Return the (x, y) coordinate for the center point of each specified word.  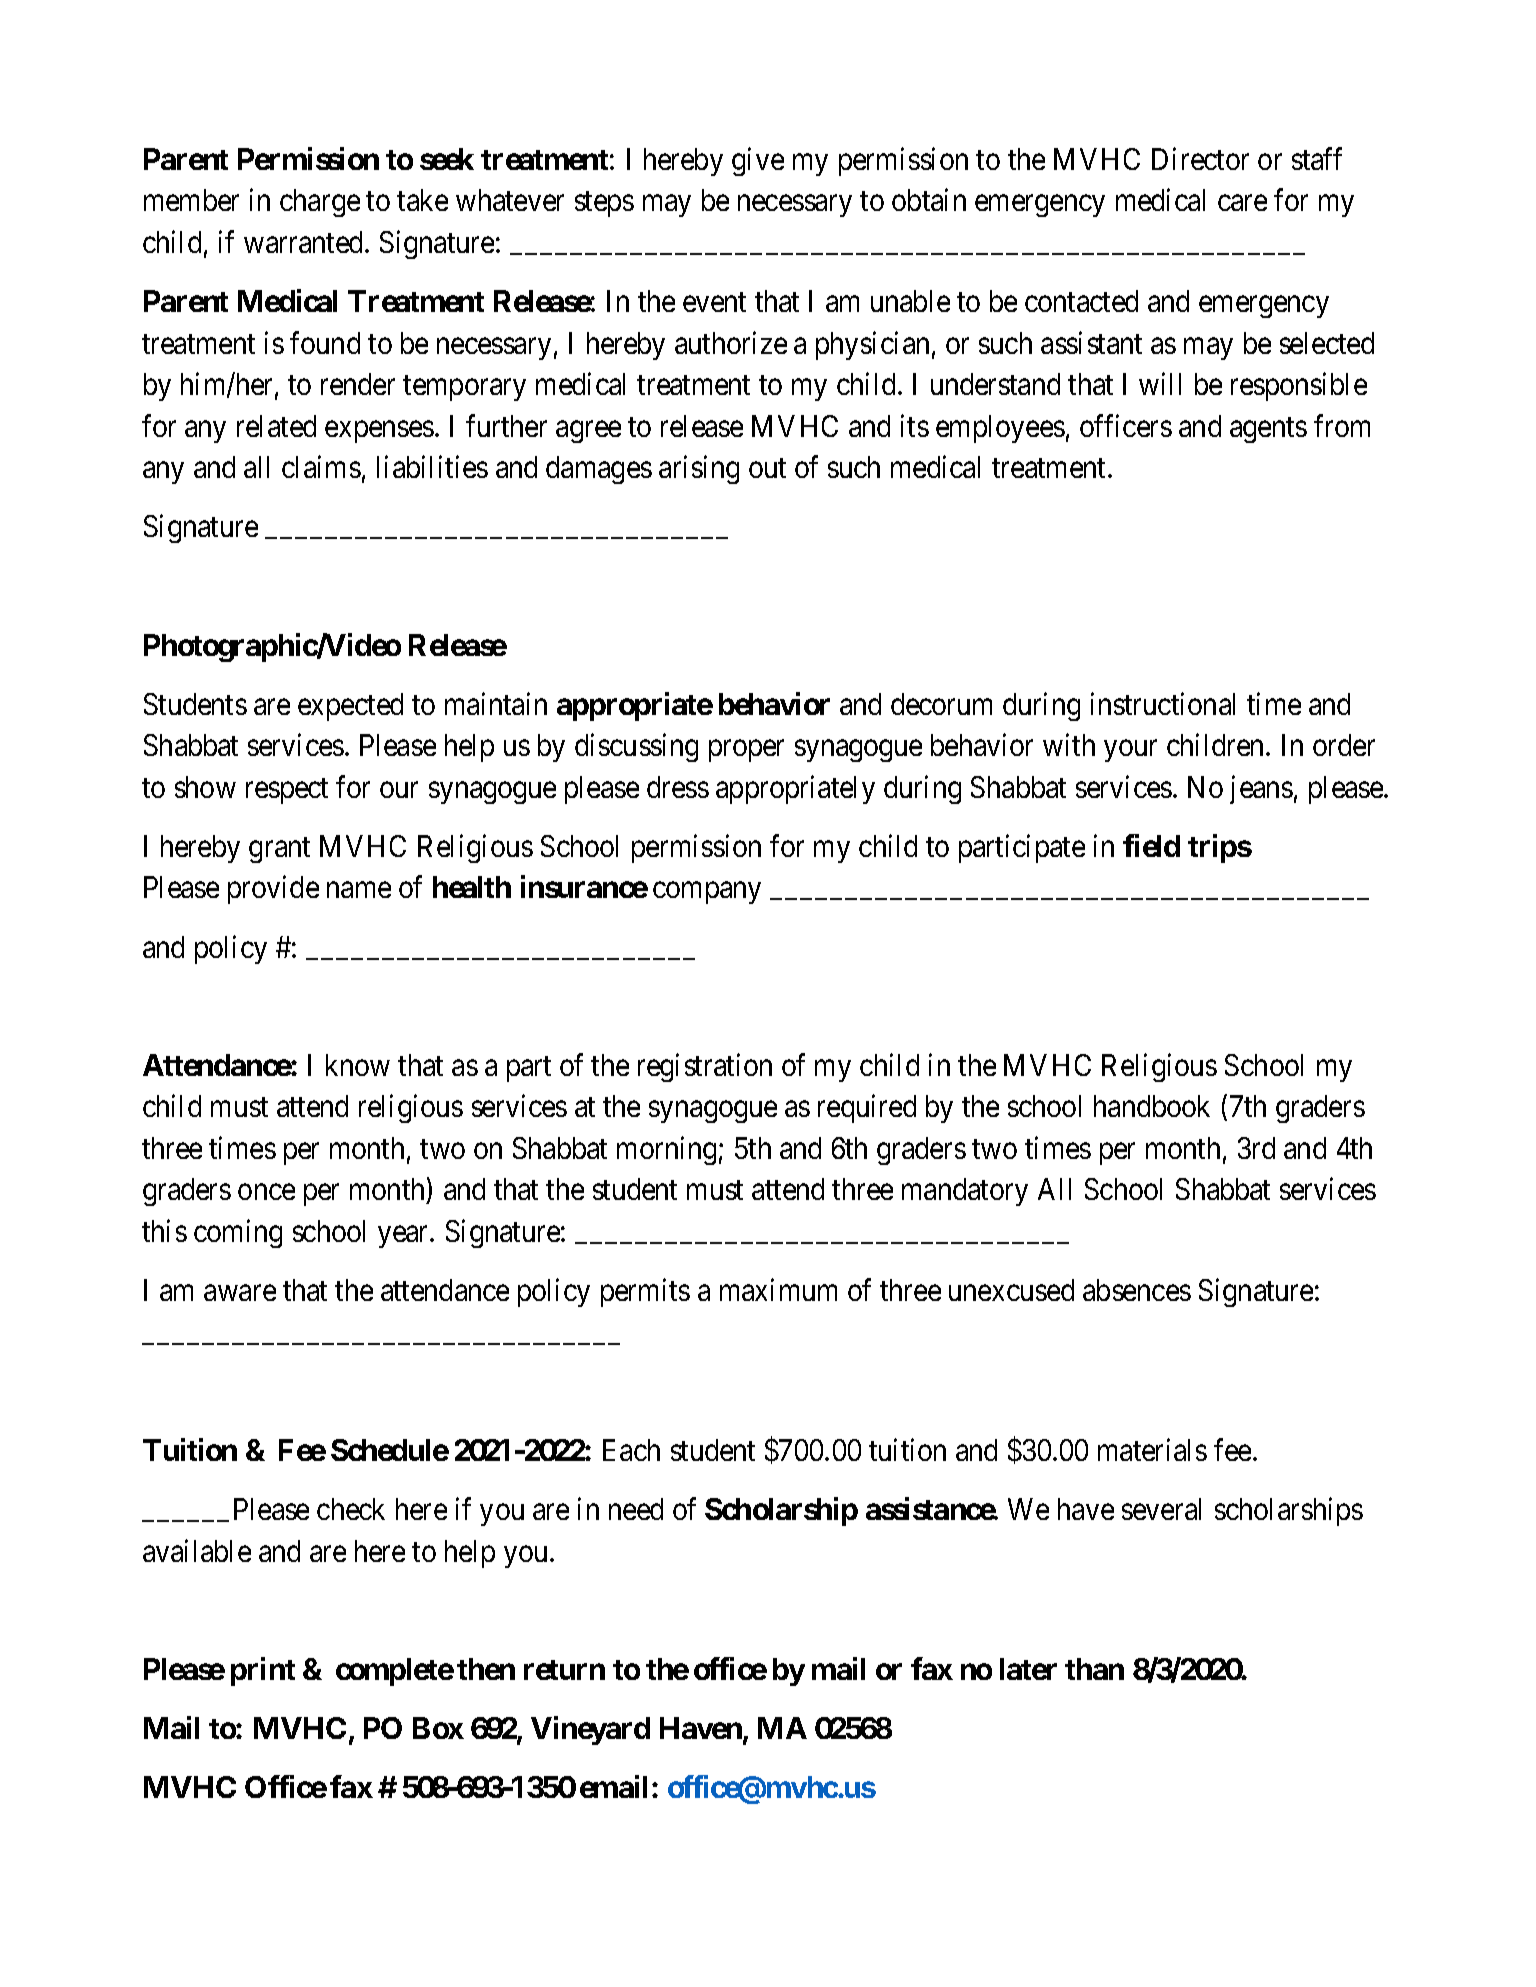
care (1242, 203)
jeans (1261, 789)
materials (1152, 1449)
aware (240, 1293)
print (263, 1671)
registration (705, 1067)
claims (321, 467)
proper (746, 751)
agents (1268, 430)
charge (320, 203)
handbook (1152, 1106)
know (358, 1065)
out (767, 468)
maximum (778, 1290)
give (758, 161)
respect (287, 791)
